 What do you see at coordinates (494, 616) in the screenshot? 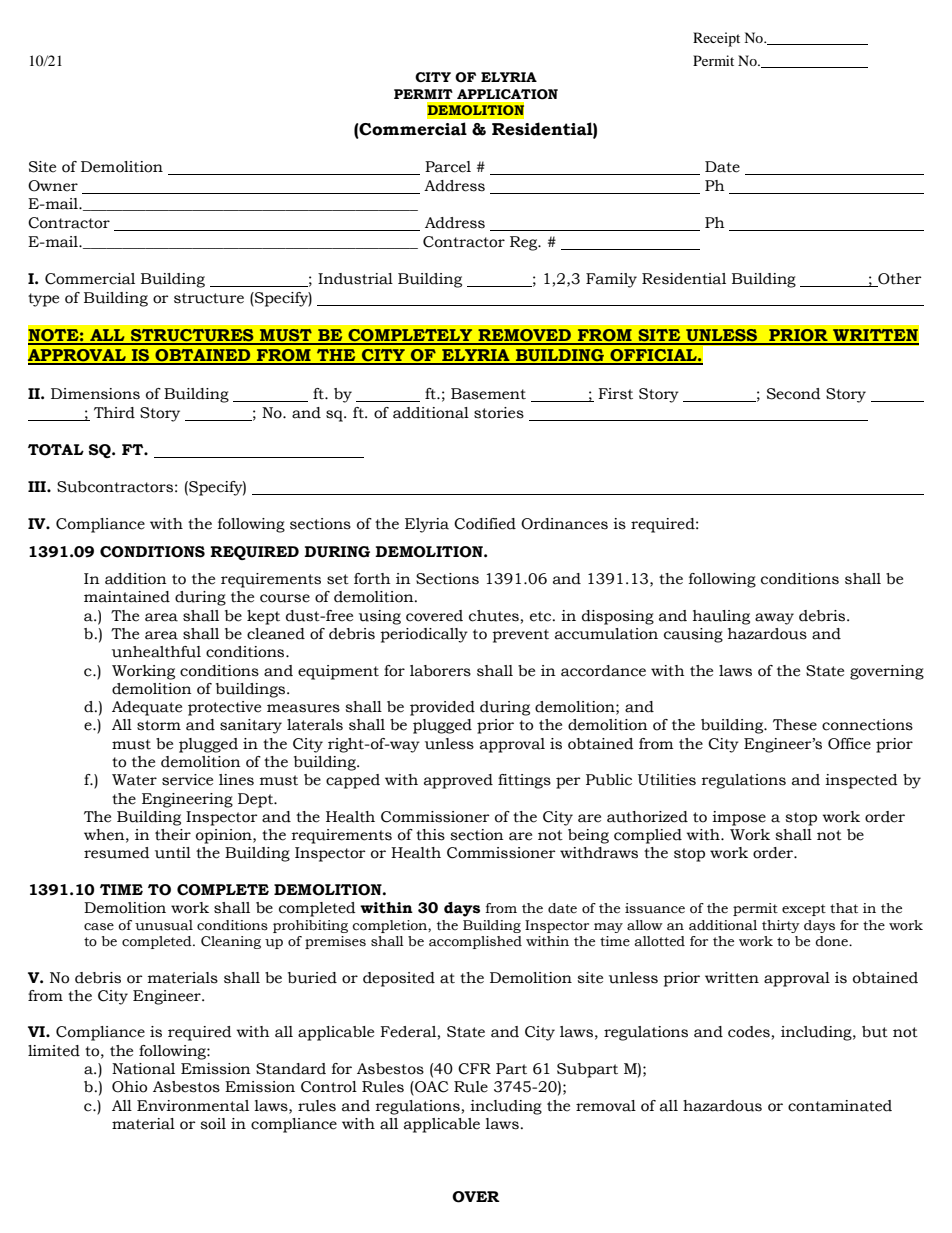
I see `chutes` at bounding box center [494, 616].
